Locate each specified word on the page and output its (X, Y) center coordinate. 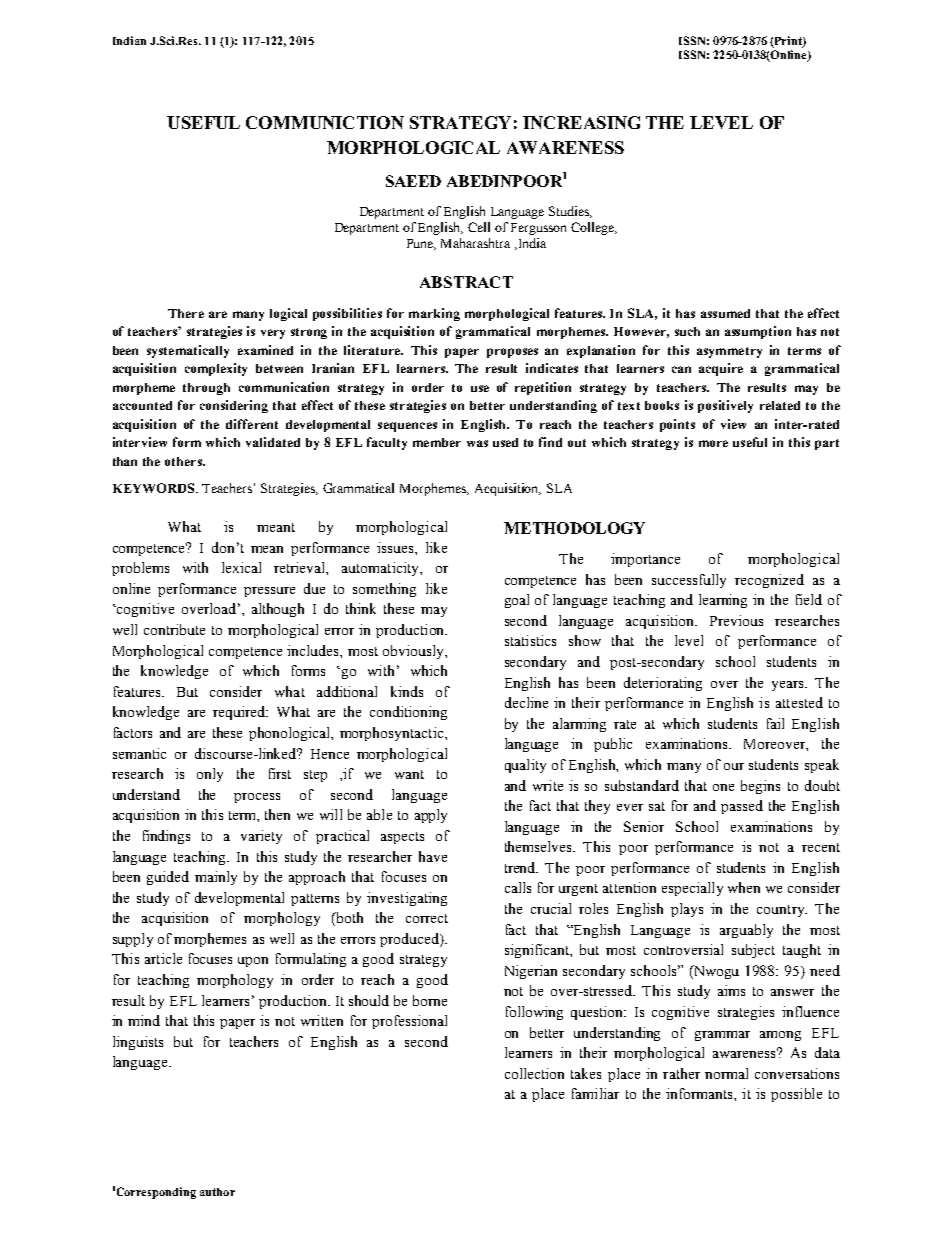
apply (431, 816)
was (477, 443)
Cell (479, 227)
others (184, 461)
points (677, 425)
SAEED (413, 181)
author (217, 1192)
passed (742, 807)
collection (534, 1073)
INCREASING (581, 122)
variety (261, 837)
